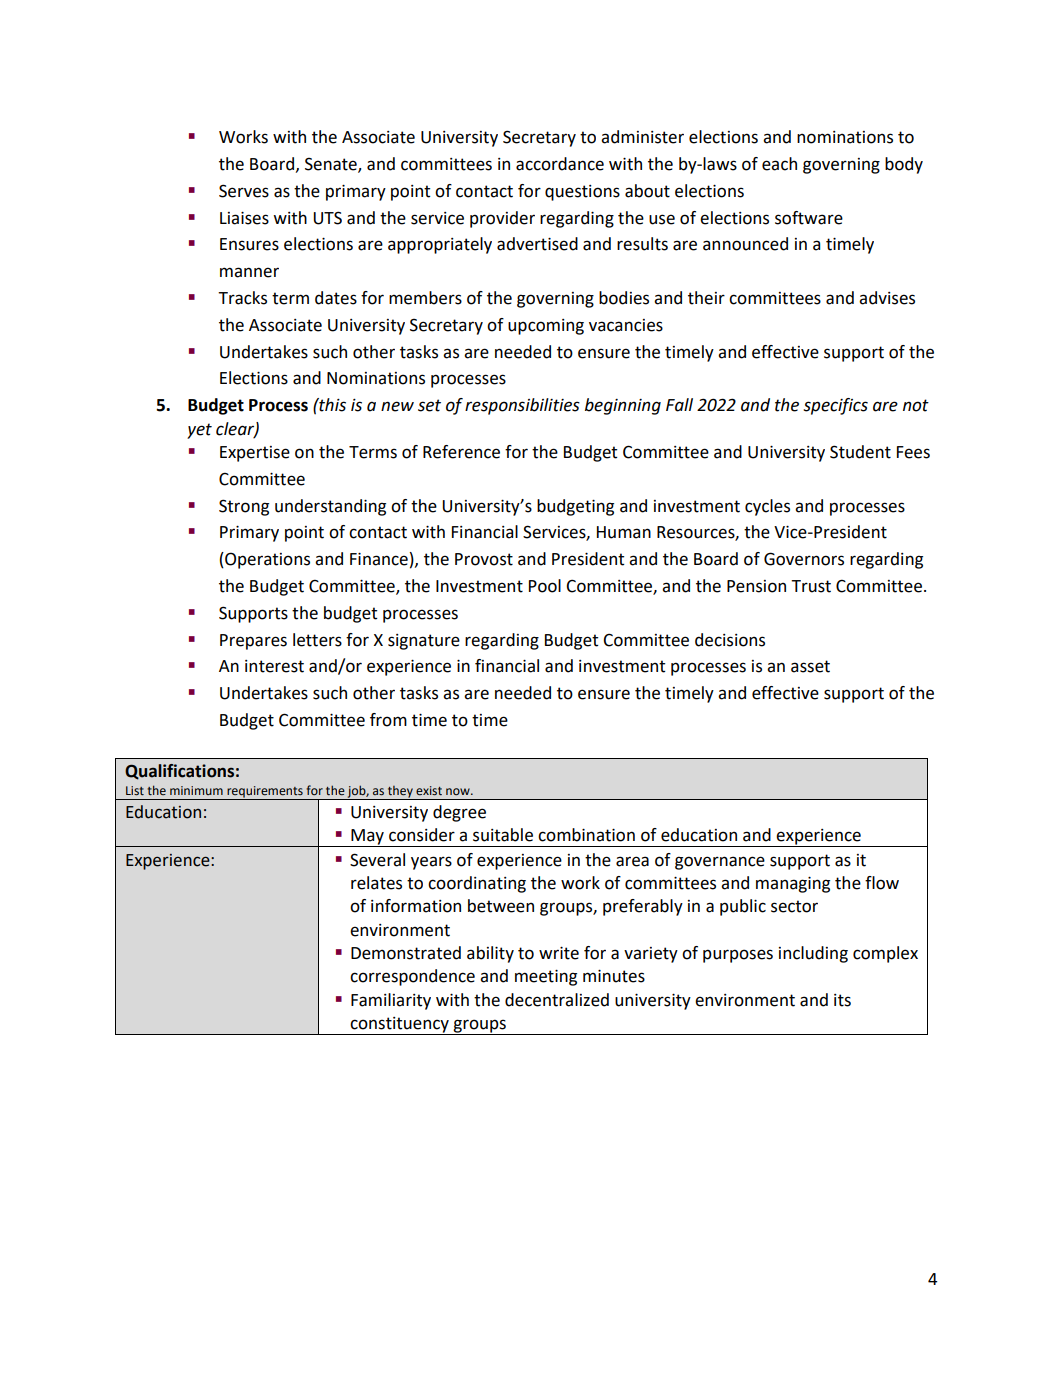 The image size is (1063, 1375). Describe the element at coordinates (842, 1000) in the screenshot. I see `its` at that location.
